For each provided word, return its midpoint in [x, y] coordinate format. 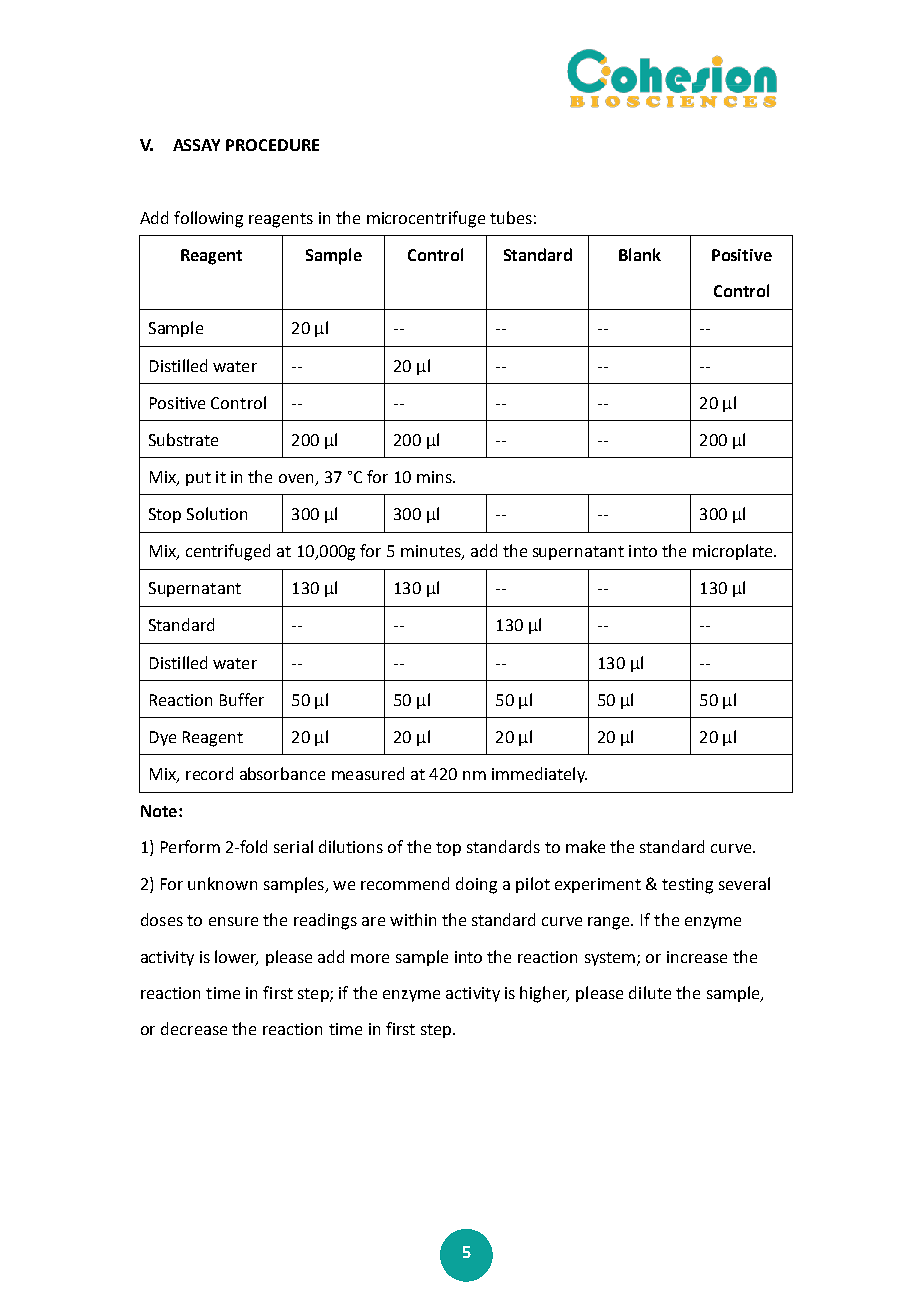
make [585, 846]
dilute [650, 992]
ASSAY [196, 145]
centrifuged [228, 552]
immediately [539, 775]
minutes [432, 552]
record [209, 773]
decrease [194, 1028]
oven [296, 478]
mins [435, 477]
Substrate [183, 439]
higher [544, 994]
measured [368, 773]
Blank [640, 254]
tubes [511, 217]
